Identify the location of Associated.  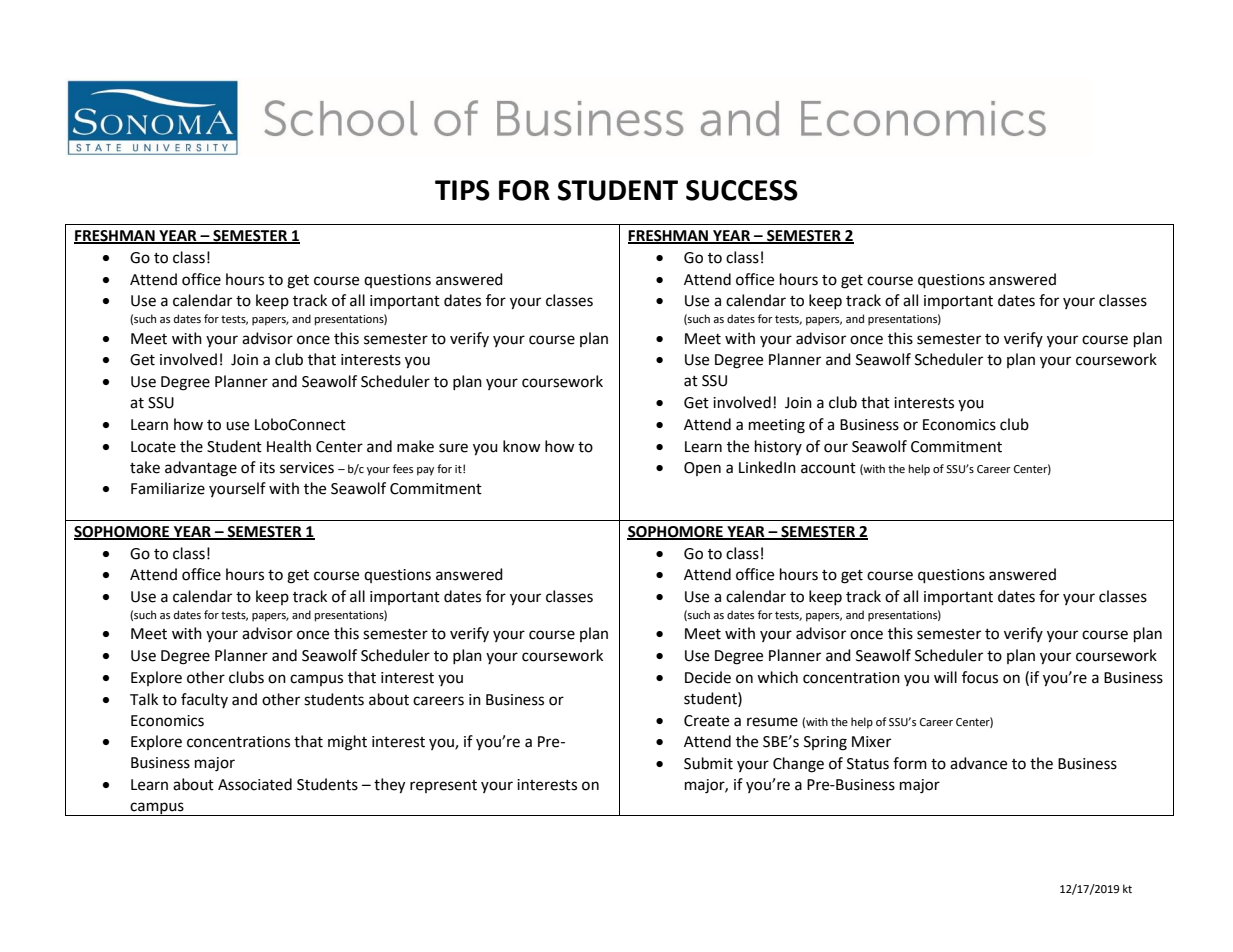
(255, 784).
